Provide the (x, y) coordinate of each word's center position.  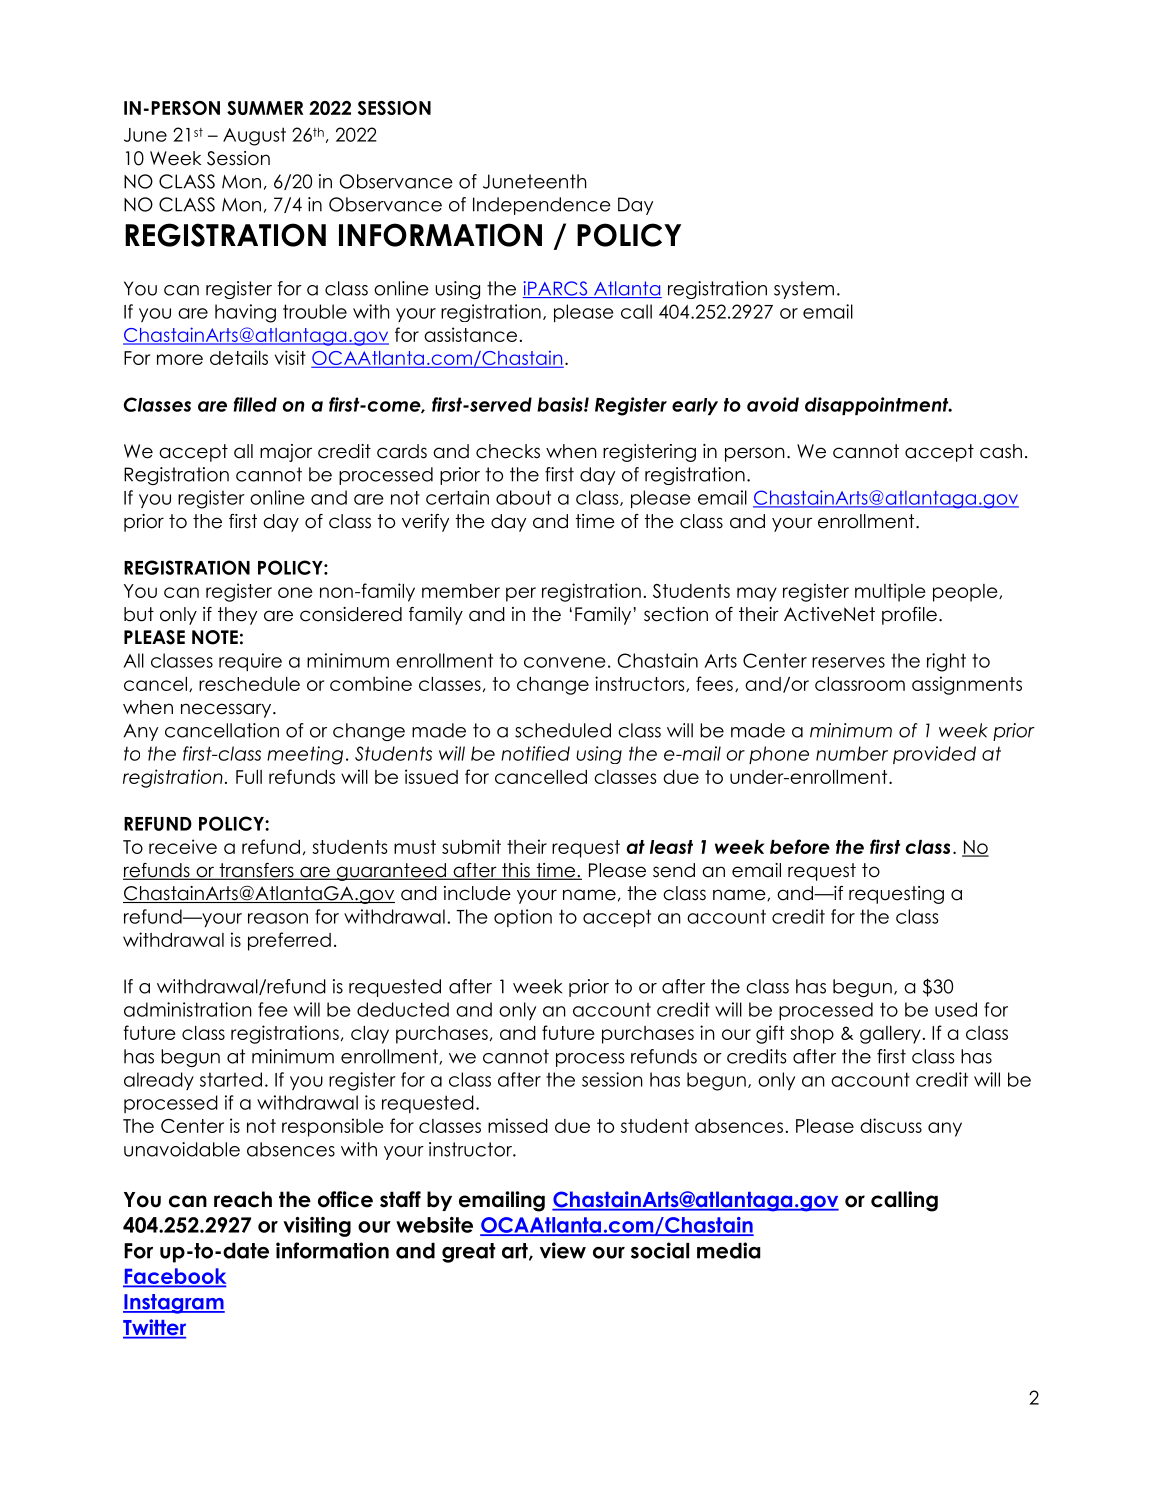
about (523, 497)
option (523, 918)
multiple (890, 592)
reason (278, 918)
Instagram (174, 1304)
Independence (542, 206)
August (254, 136)
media (728, 1250)
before (800, 846)
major (286, 453)
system (804, 290)
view (563, 1250)
